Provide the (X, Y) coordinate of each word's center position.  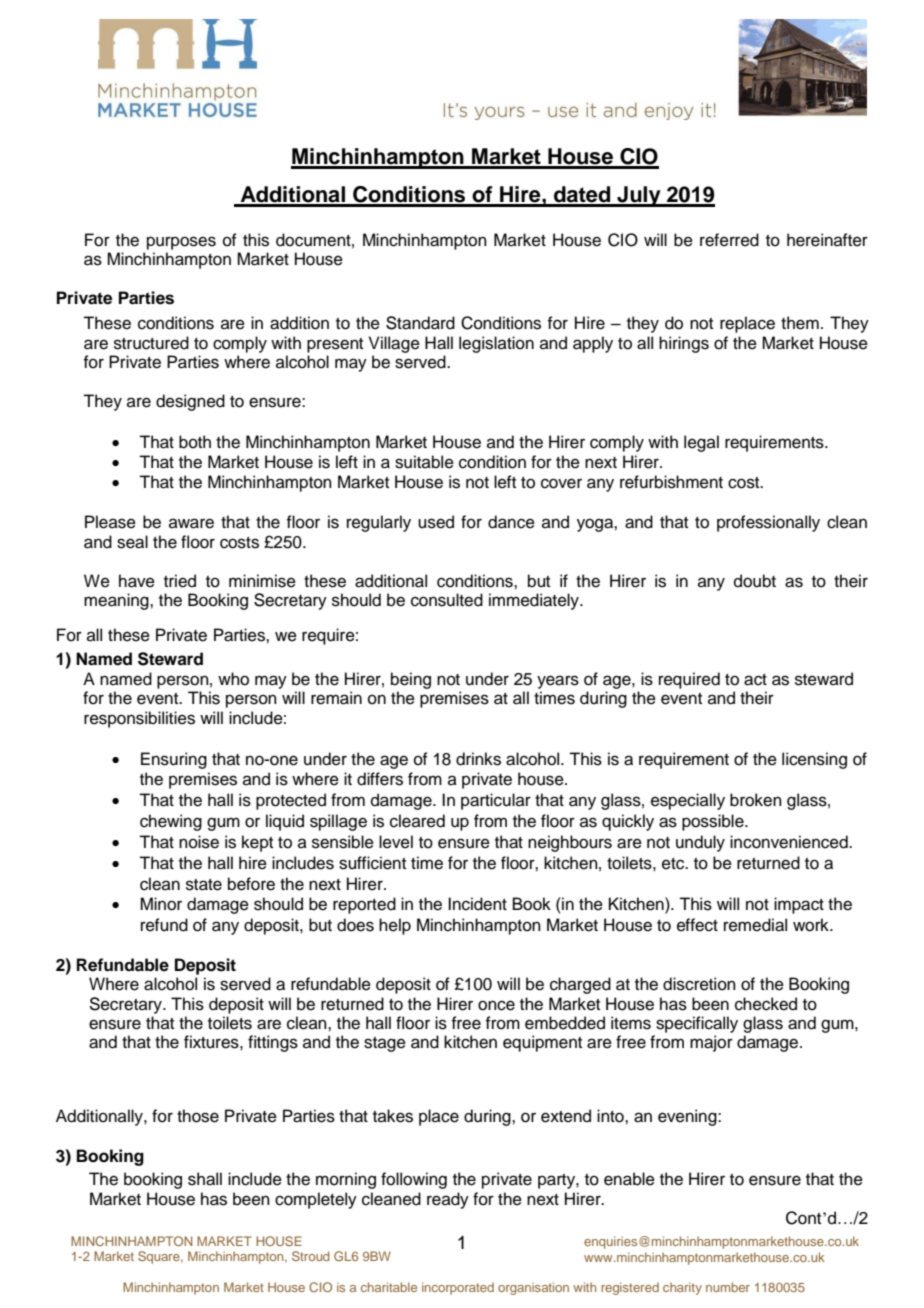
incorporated (458, 1288)
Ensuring (174, 760)
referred (729, 240)
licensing (814, 760)
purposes (181, 243)
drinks (478, 759)
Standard (420, 323)
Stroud (311, 1256)
